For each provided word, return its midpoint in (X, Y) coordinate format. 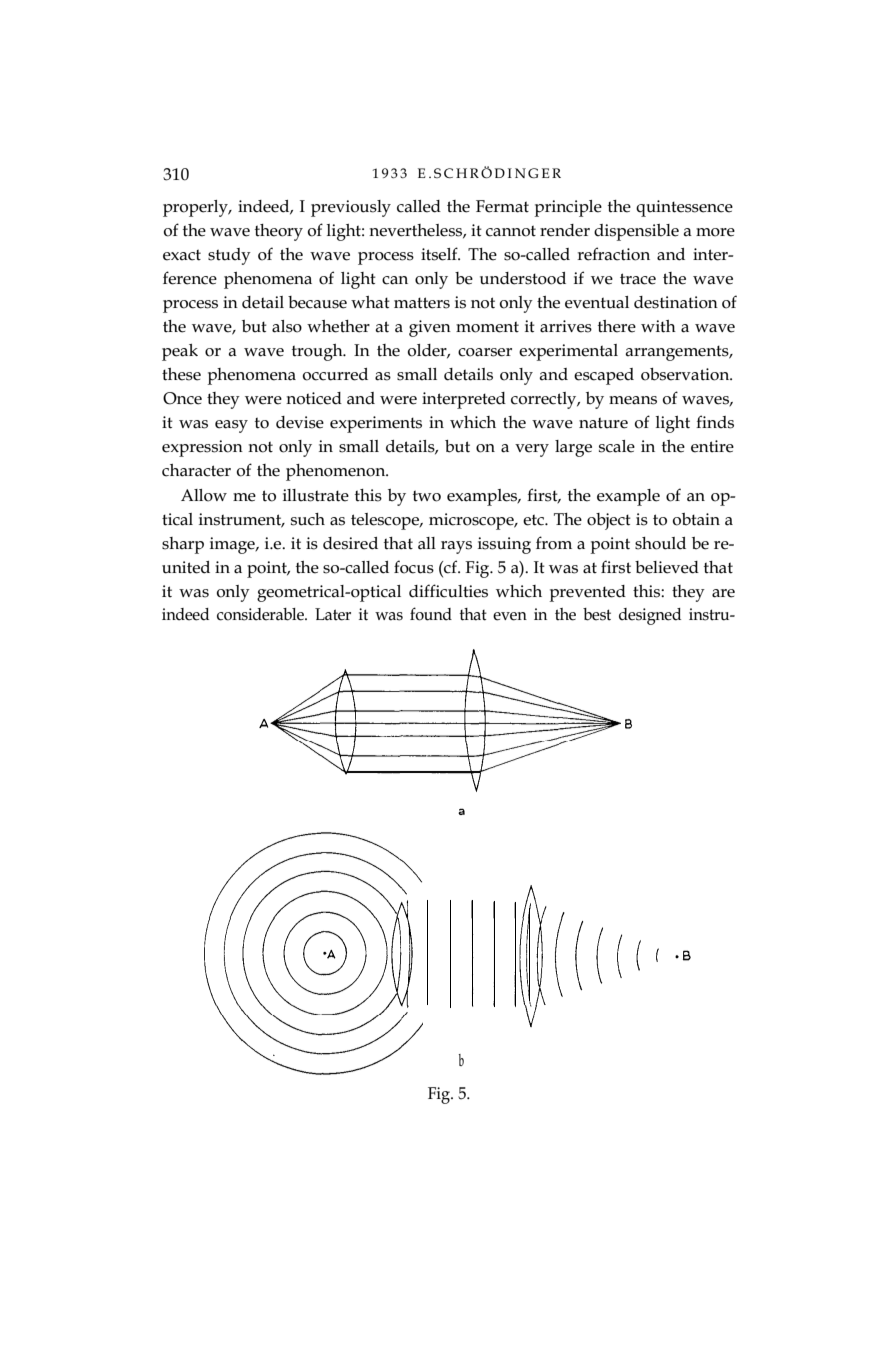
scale (617, 446)
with (658, 326)
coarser (485, 352)
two (427, 496)
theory (279, 232)
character (196, 470)
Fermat (502, 206)
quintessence (684, 208)
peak (180, 352)
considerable (261, 614)
